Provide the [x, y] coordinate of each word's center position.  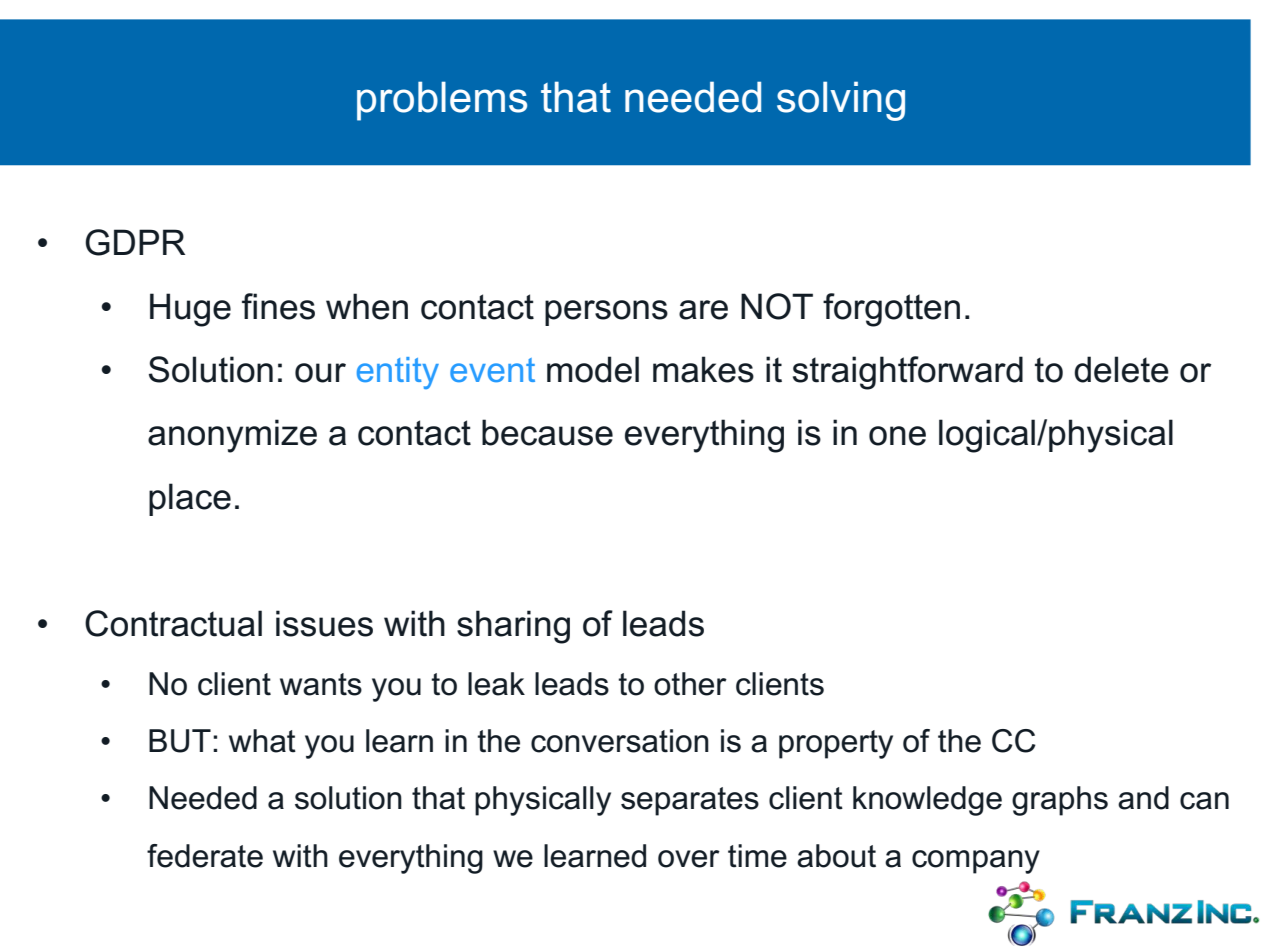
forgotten [891, 310]
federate [205, 856]
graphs [1060, 801]
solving [841, 101]
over [689, 859]
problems [442, 101]
